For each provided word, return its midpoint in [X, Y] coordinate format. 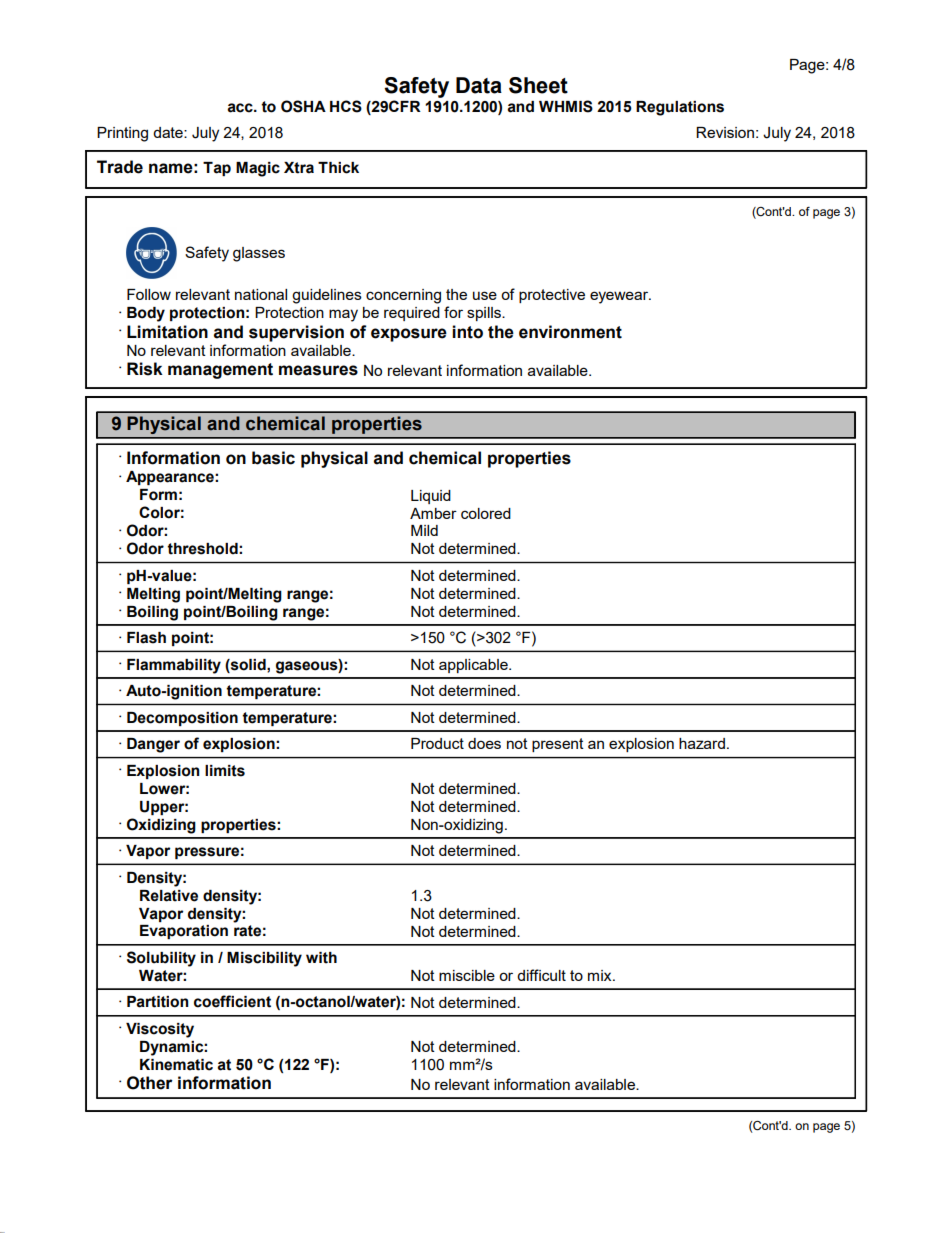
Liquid [431, 497]
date [169, 132]
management [220, 371]
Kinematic [176, 1065]
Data [479, 85]
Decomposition [182, 719]
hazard [702, 743]
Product [437, 743]
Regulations [680, 108]
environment [570, 332]
